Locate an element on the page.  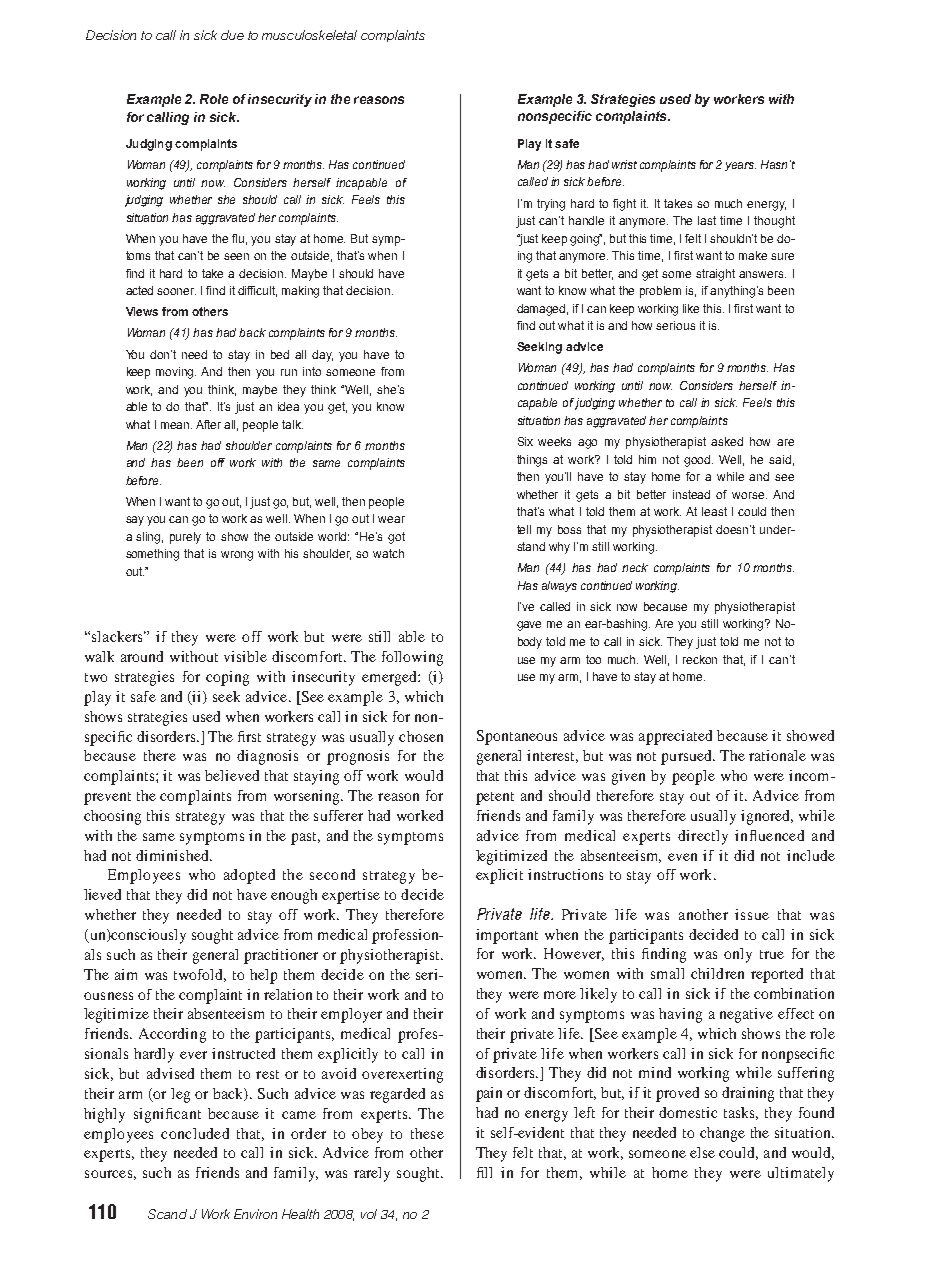
least is located at coordinates (714, 511).
